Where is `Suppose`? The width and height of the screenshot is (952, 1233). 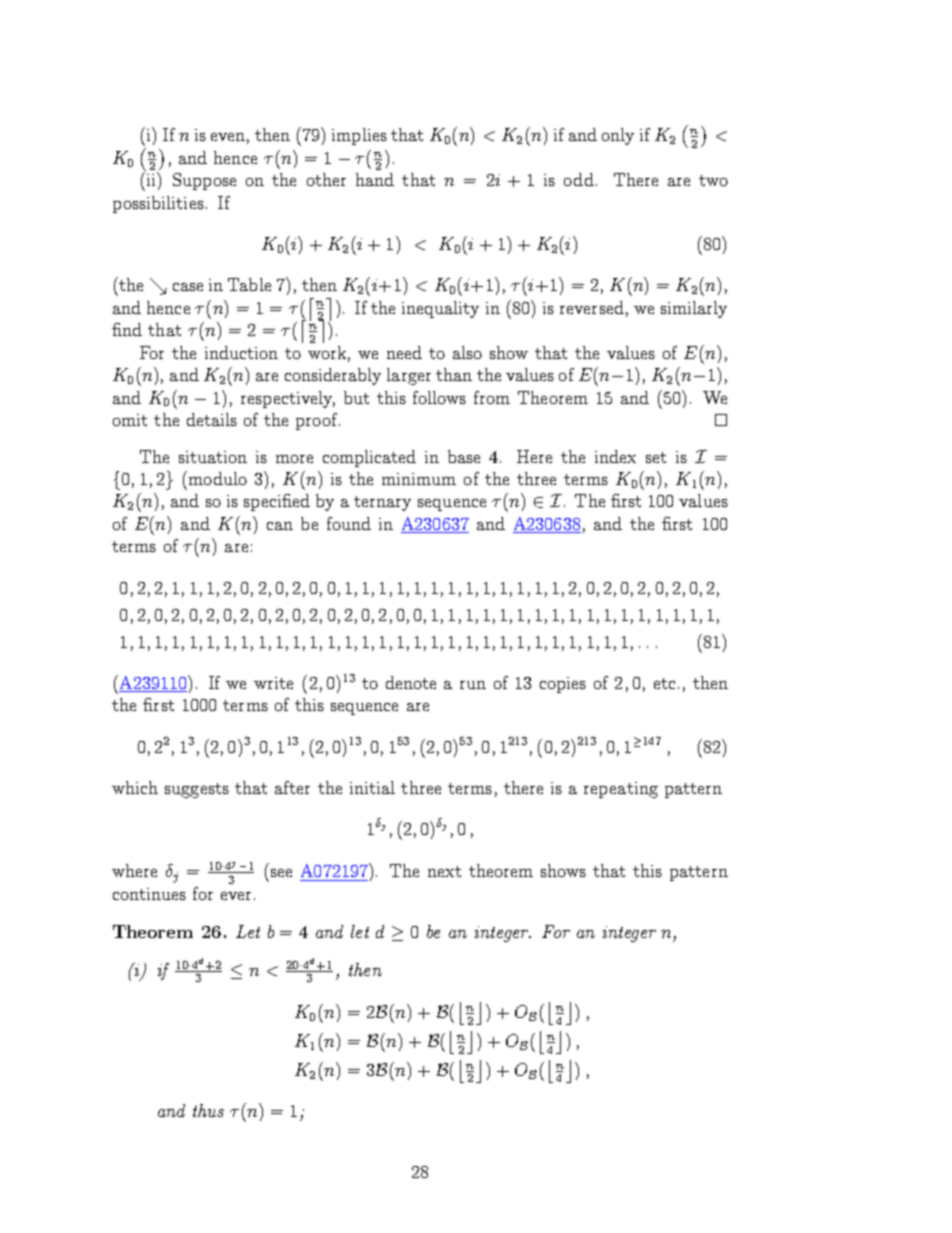 Suppose is located at coordinates (204, 181).
